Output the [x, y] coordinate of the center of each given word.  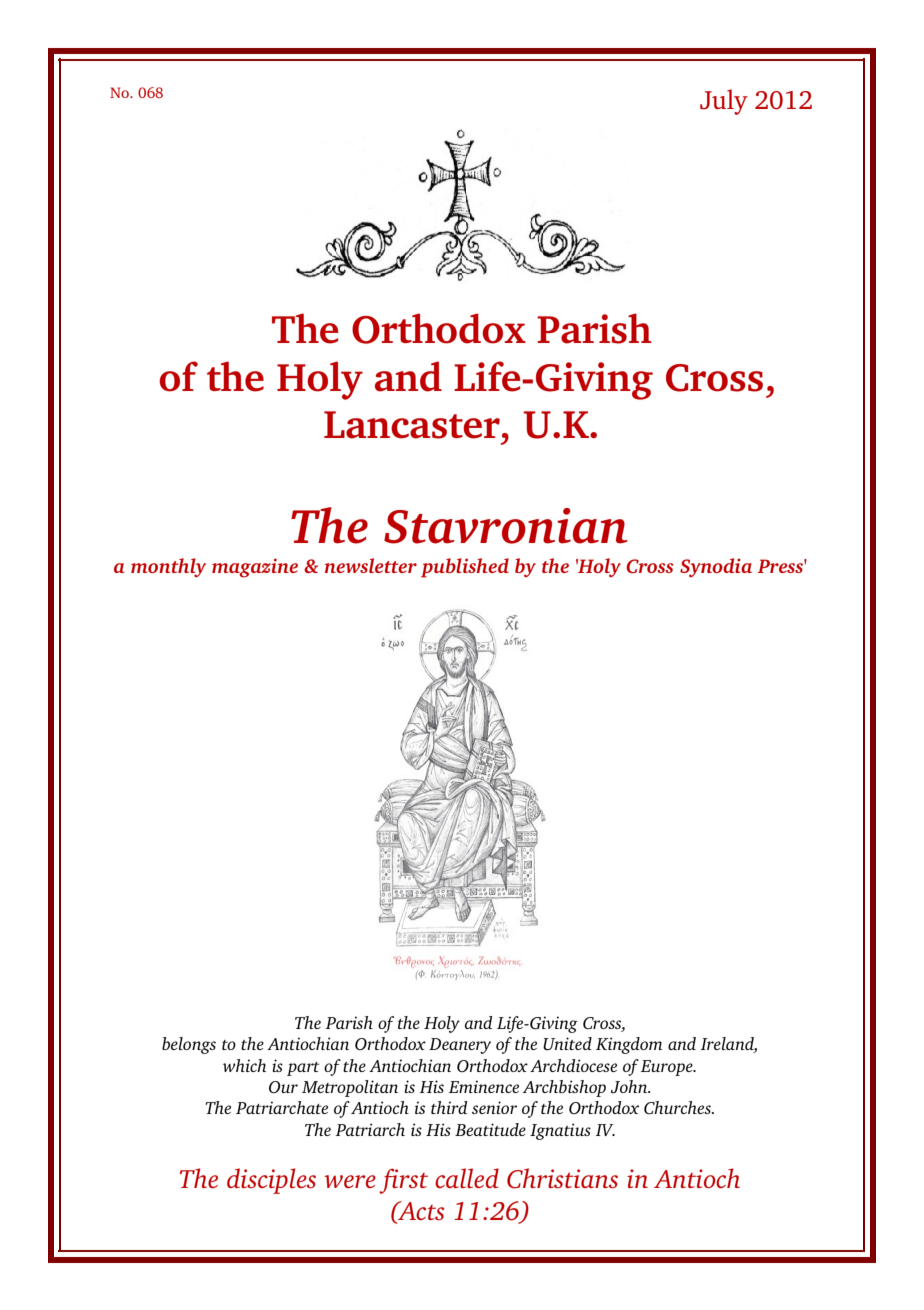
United [567, 1043]
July [724, 102]
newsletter [371, 565]
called [467, 1178]
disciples [271, 1181]
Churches [678, 1107]
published [465, 568]
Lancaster [412, 425]
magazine [255, 568]
